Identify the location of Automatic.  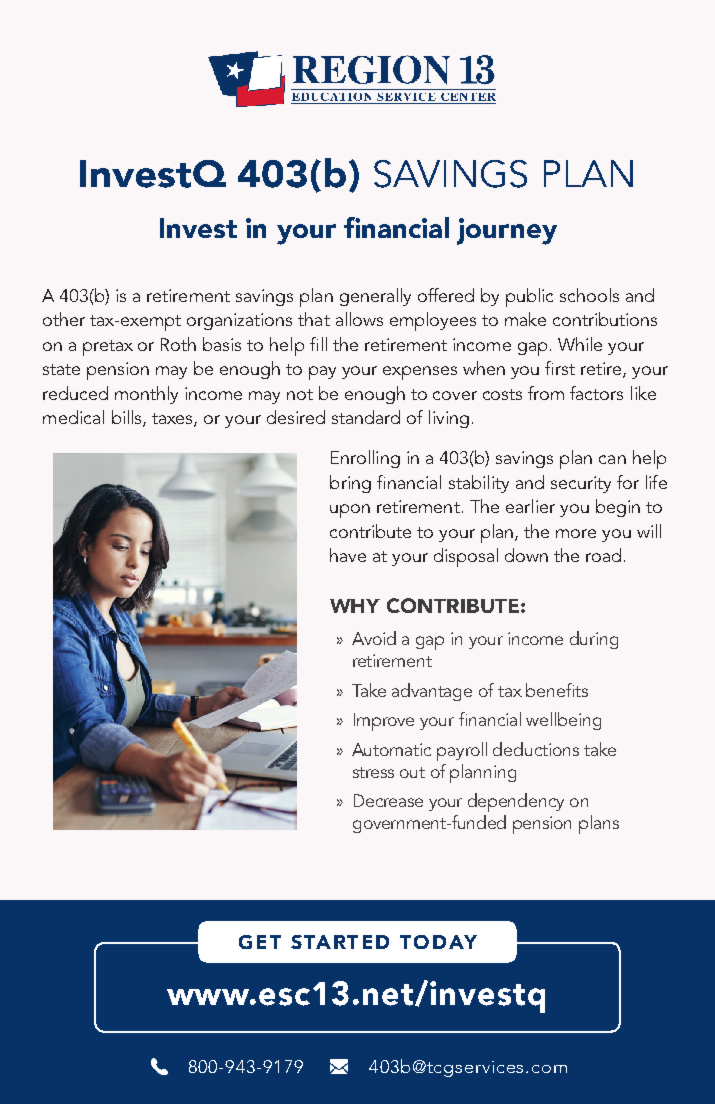
(391, 749).
